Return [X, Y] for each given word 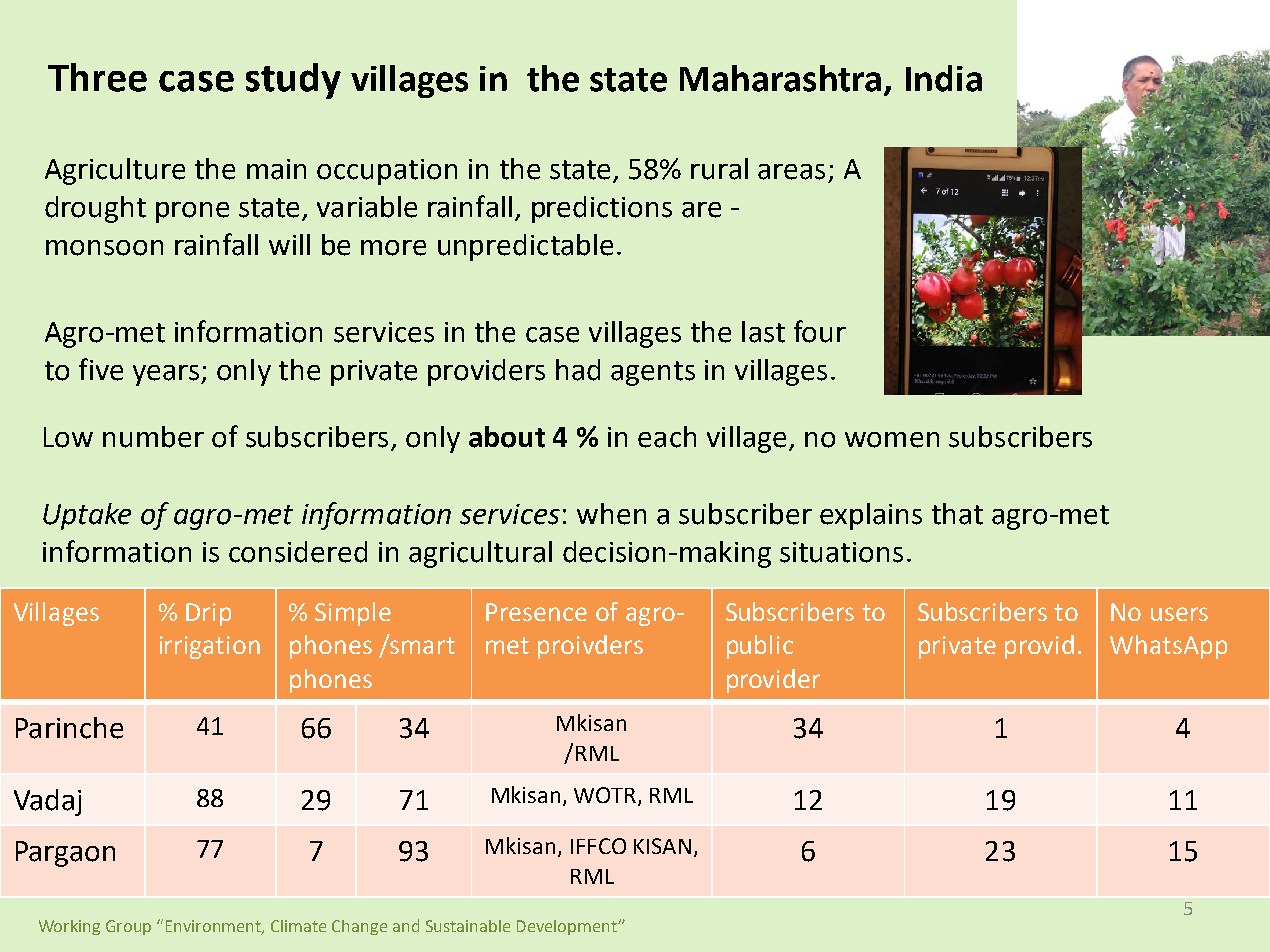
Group [128, 927]
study [293, 81]
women [892, 440]
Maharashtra [780, 78]
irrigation [210, 647]
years [166, 375]
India [944, 78]
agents [653, 373]
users [1179, 614]
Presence [536, 612]
